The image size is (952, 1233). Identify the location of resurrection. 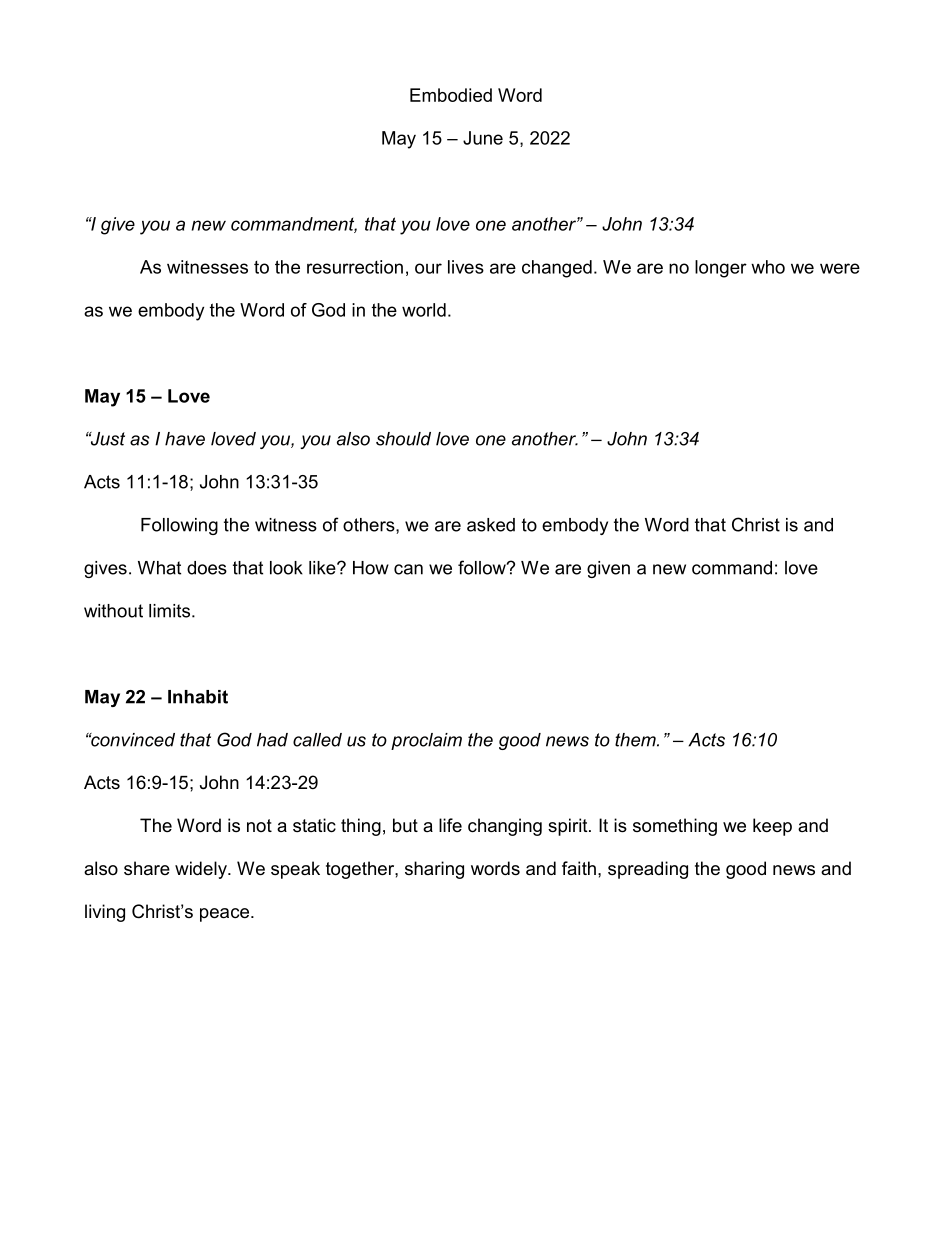
(355, 267).
